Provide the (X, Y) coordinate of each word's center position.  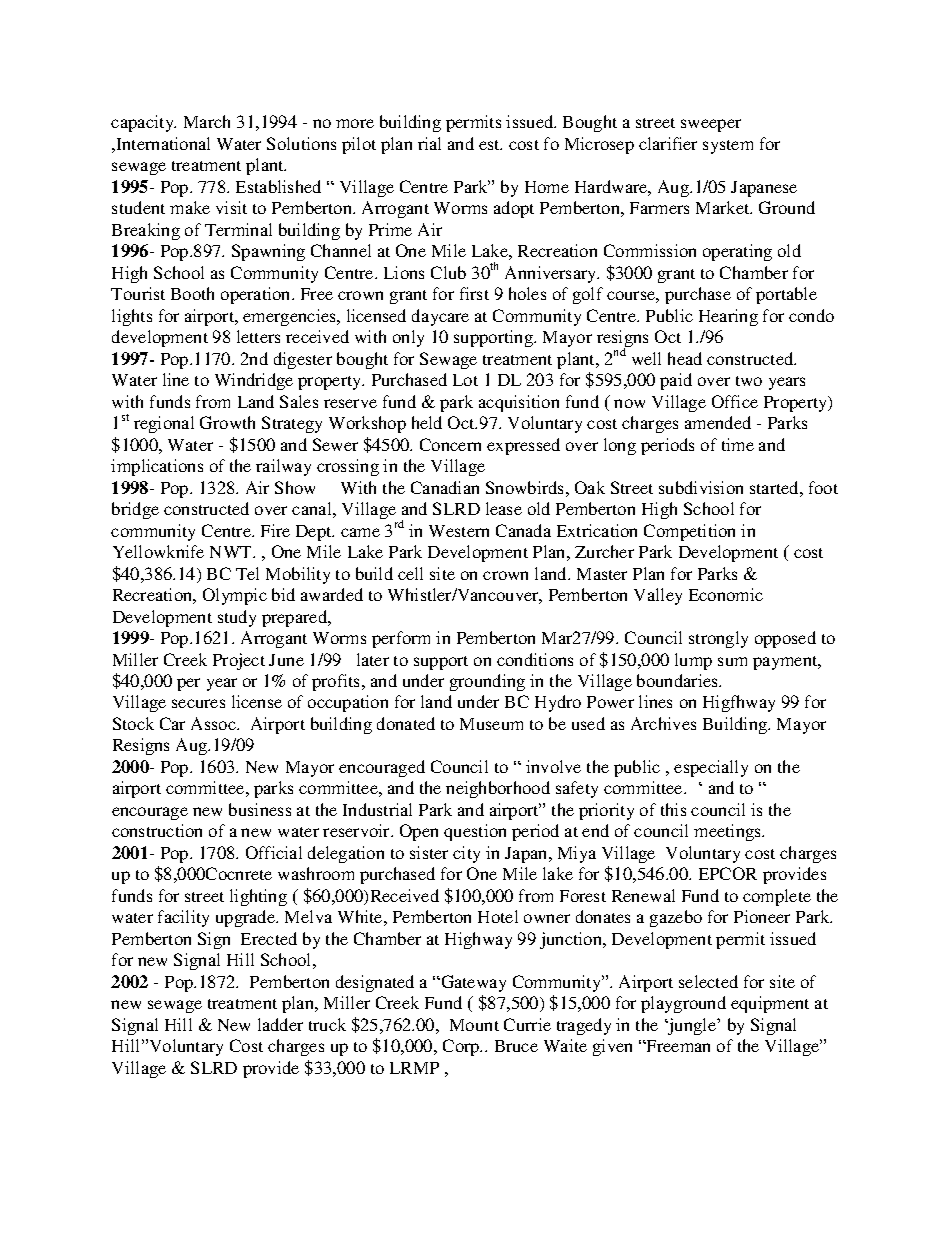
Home (547, 187)
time (738, 444)
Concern (450, 444)
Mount (474, 1025)
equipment (770, 1004)
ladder (280, 1024)
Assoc (214, 723)
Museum (491, 724)
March (207, 121)
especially (711, 768)
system (728, 147)
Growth (227, 422)
